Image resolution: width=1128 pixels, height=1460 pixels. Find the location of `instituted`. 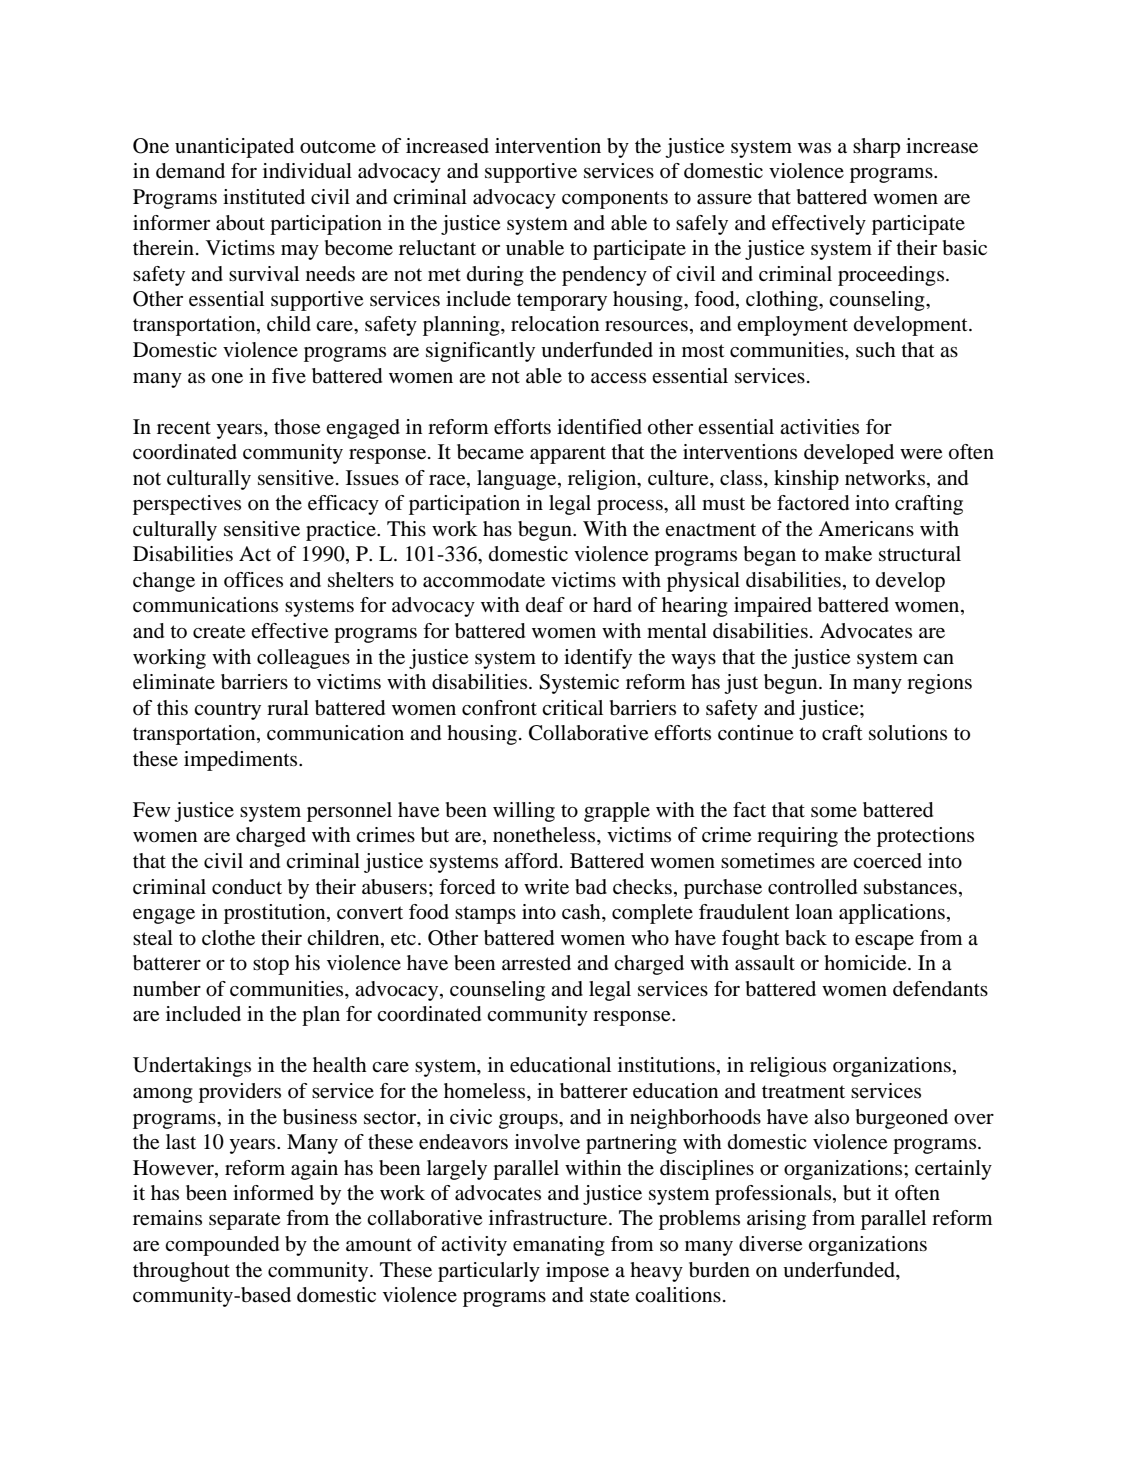

instituted is located at coordinates (264, 197).
